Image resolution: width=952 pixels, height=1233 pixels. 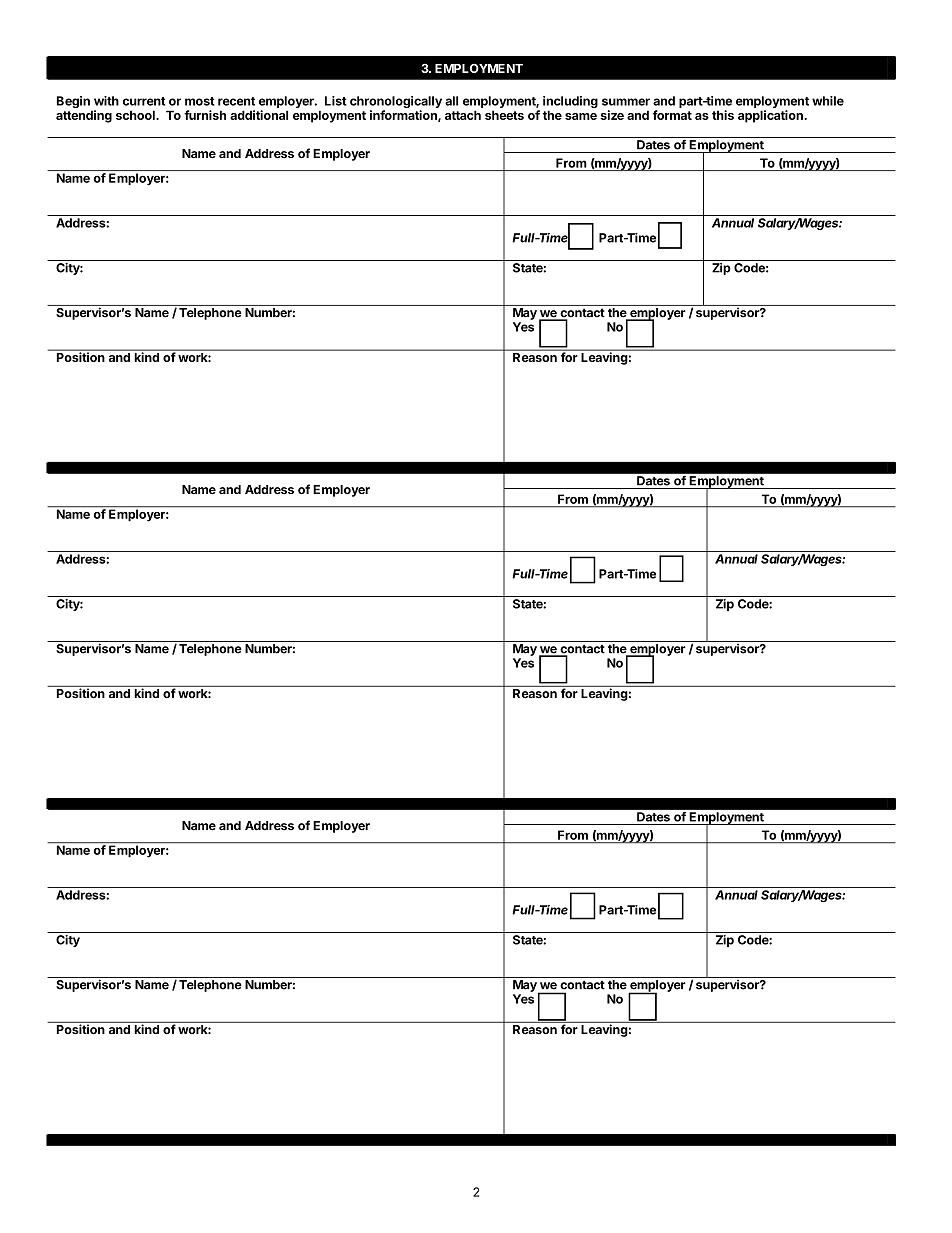 What do you see at coordinates (612, 115) in the screenshot?
I see `size` at bounding box center [612, 115].
